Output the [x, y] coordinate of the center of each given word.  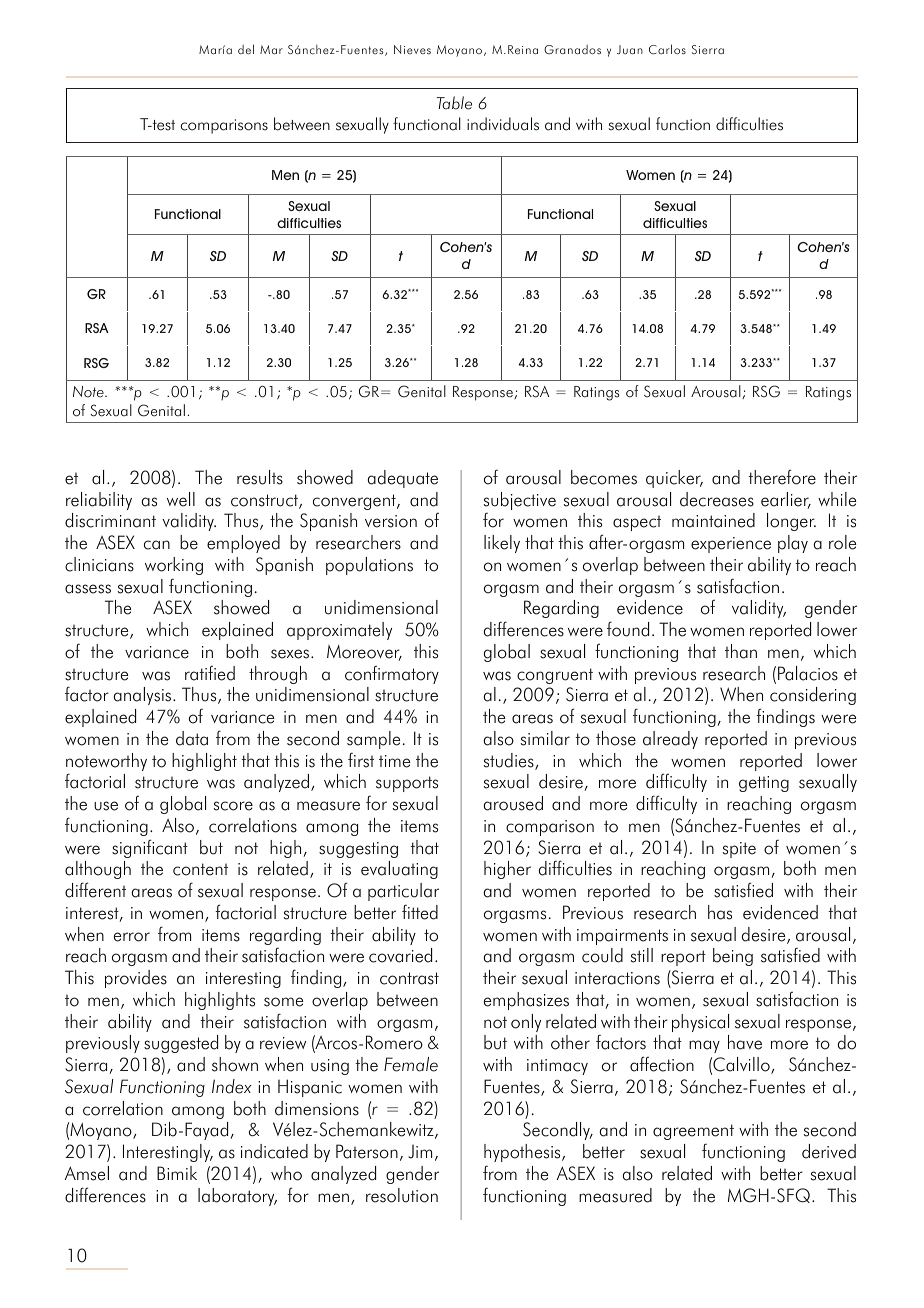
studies [510, 761]
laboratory [237, 1197]
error [132, 937]
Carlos [667, 49]
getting [764, 784]
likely [502, 544]
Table [454, 103]
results [260, 477]
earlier [786, 500]
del [246, 49]
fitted [420, 912]
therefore [782, 477]
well [181, 499]
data [192, 738]
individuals [503, 124]
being [733, 957]
